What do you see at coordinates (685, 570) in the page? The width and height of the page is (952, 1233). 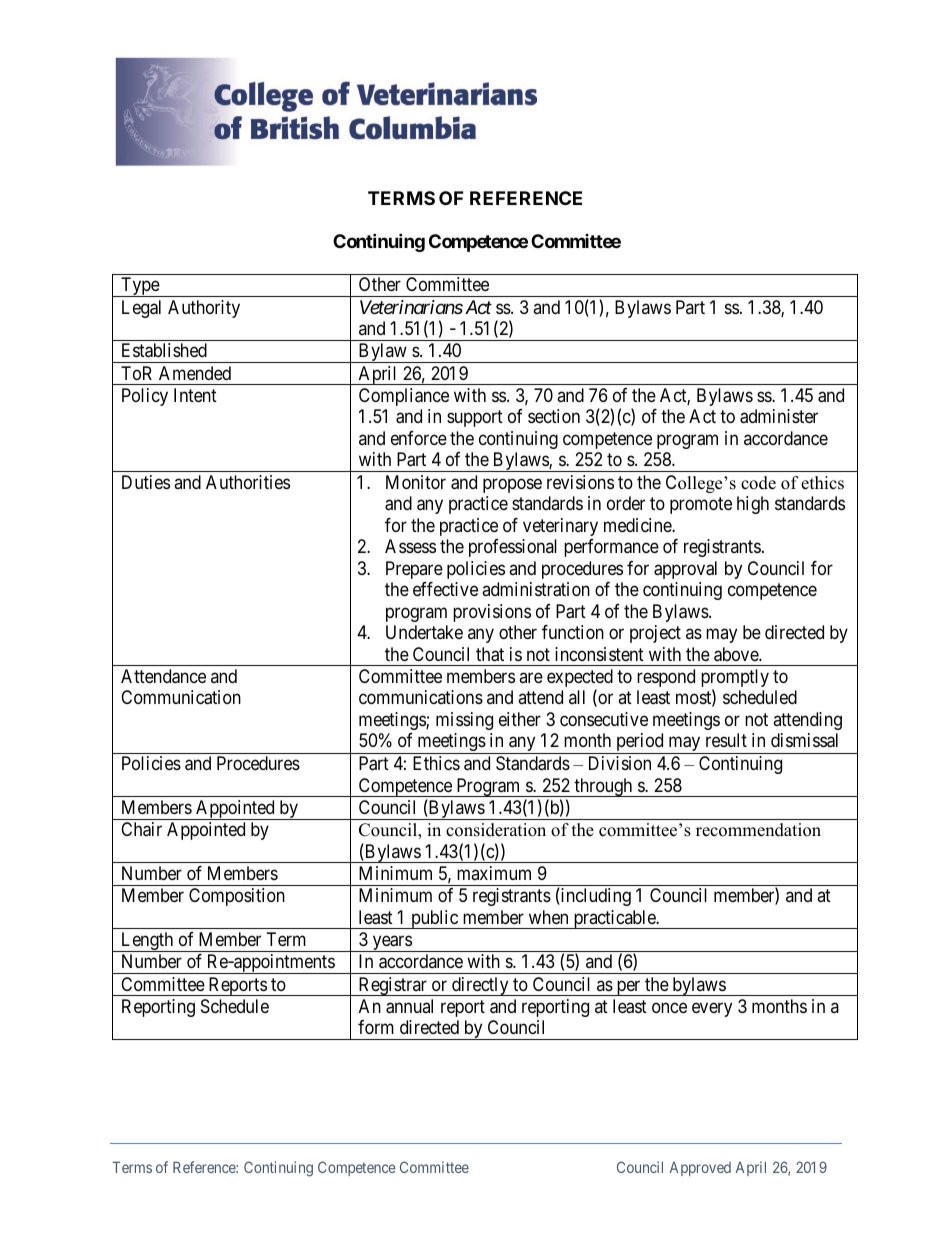 I see `approval` at bounding box center [685, 570].
